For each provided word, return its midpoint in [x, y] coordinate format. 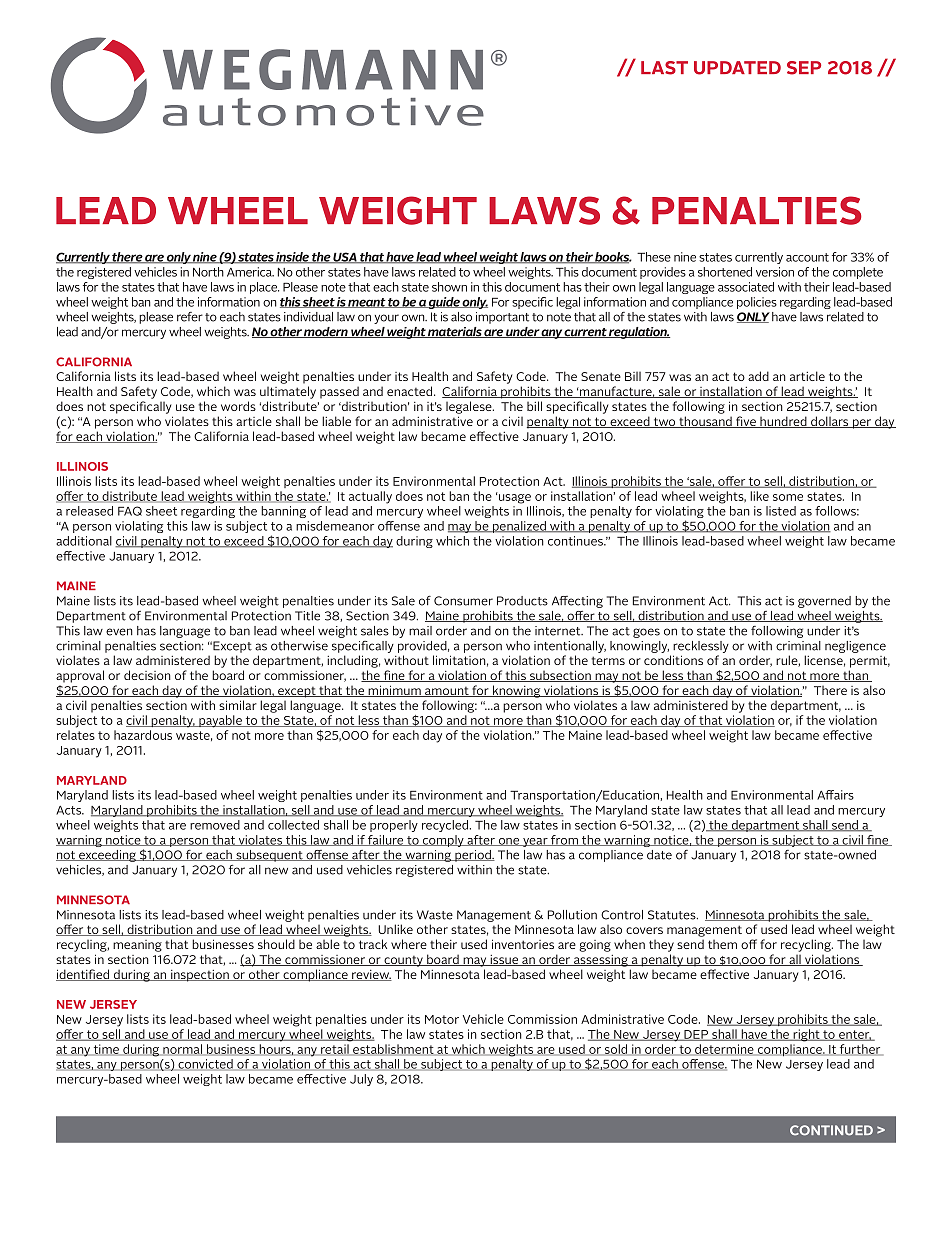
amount [447, 692]
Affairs [835, 795]
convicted [205, 1065]
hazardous [143, 735]
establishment [393, 1050]
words [238, 406]
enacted [411, 391]
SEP [804, 68]
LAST [664, 68]
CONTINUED [831, 1130]
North [208, 272]
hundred [783, 422]
